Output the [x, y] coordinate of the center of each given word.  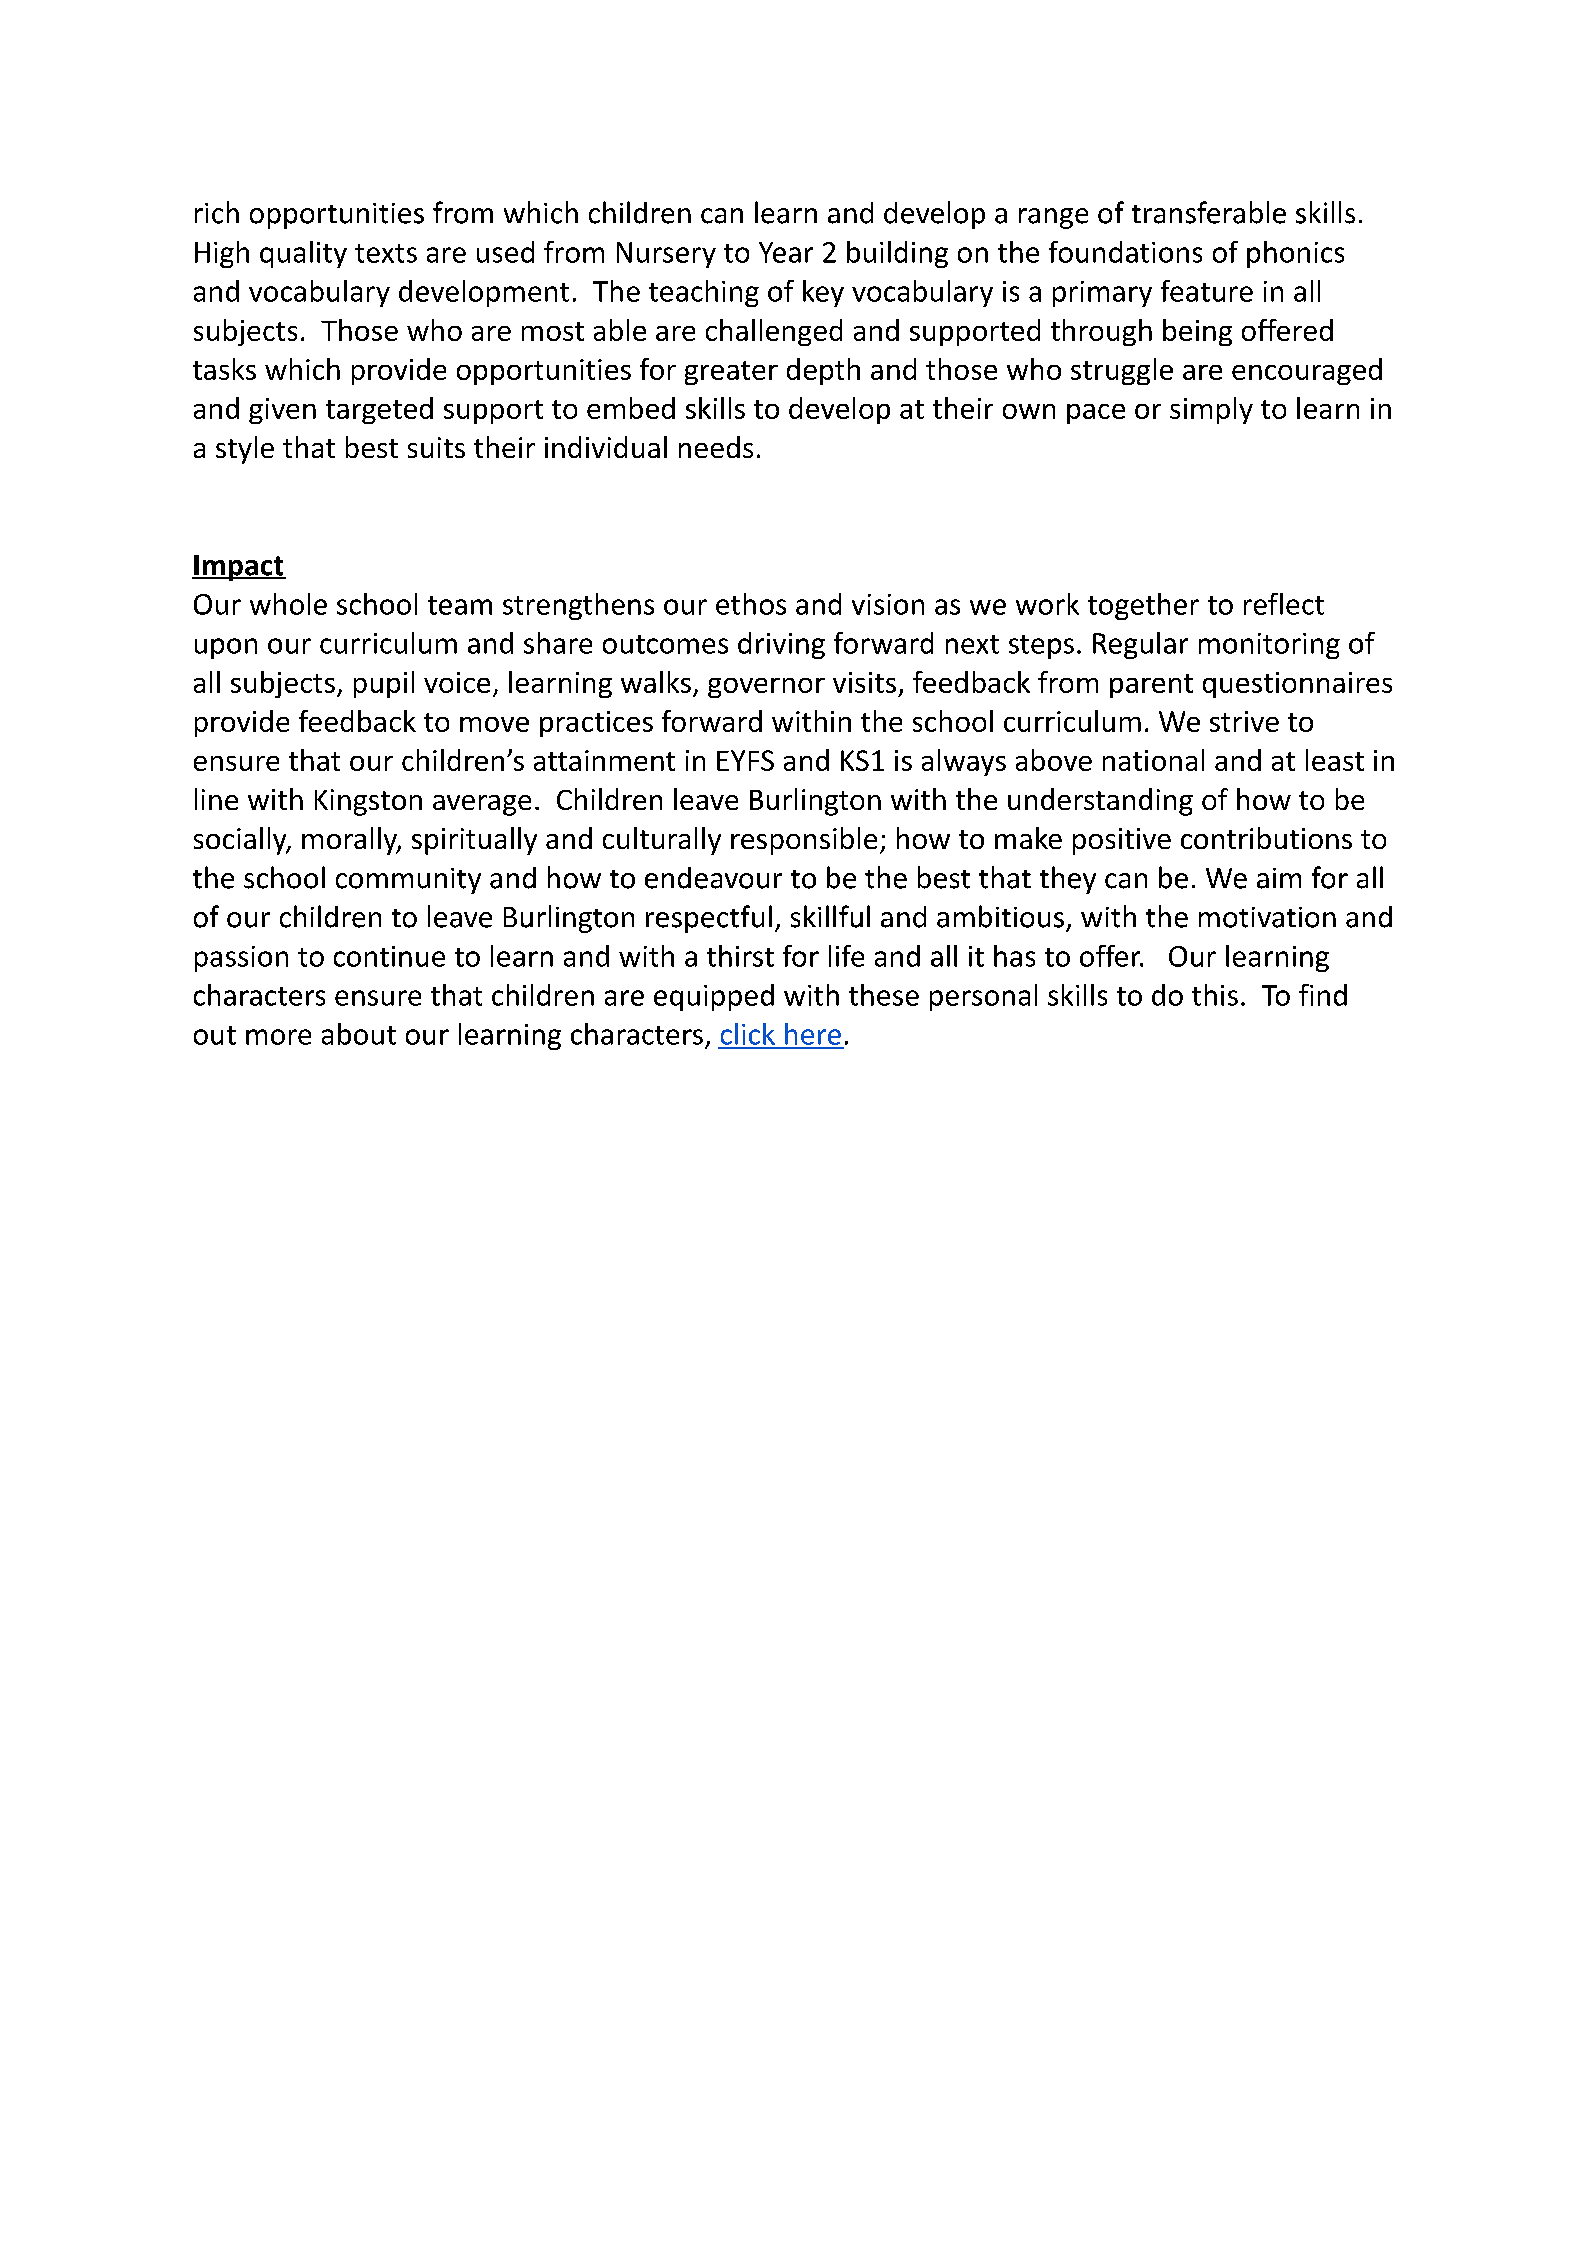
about [359, 1034]
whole [288, 604]
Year [786, 252]
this [1215, 995]
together [1143, 606]
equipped [714, 997]
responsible [804, 841]
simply [1211, 410]
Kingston [368, 802]
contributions [1266, 838]
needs [716, 447]
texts [386, 253]
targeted [379, 410]
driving [781, 645]
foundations [1125, 252]
